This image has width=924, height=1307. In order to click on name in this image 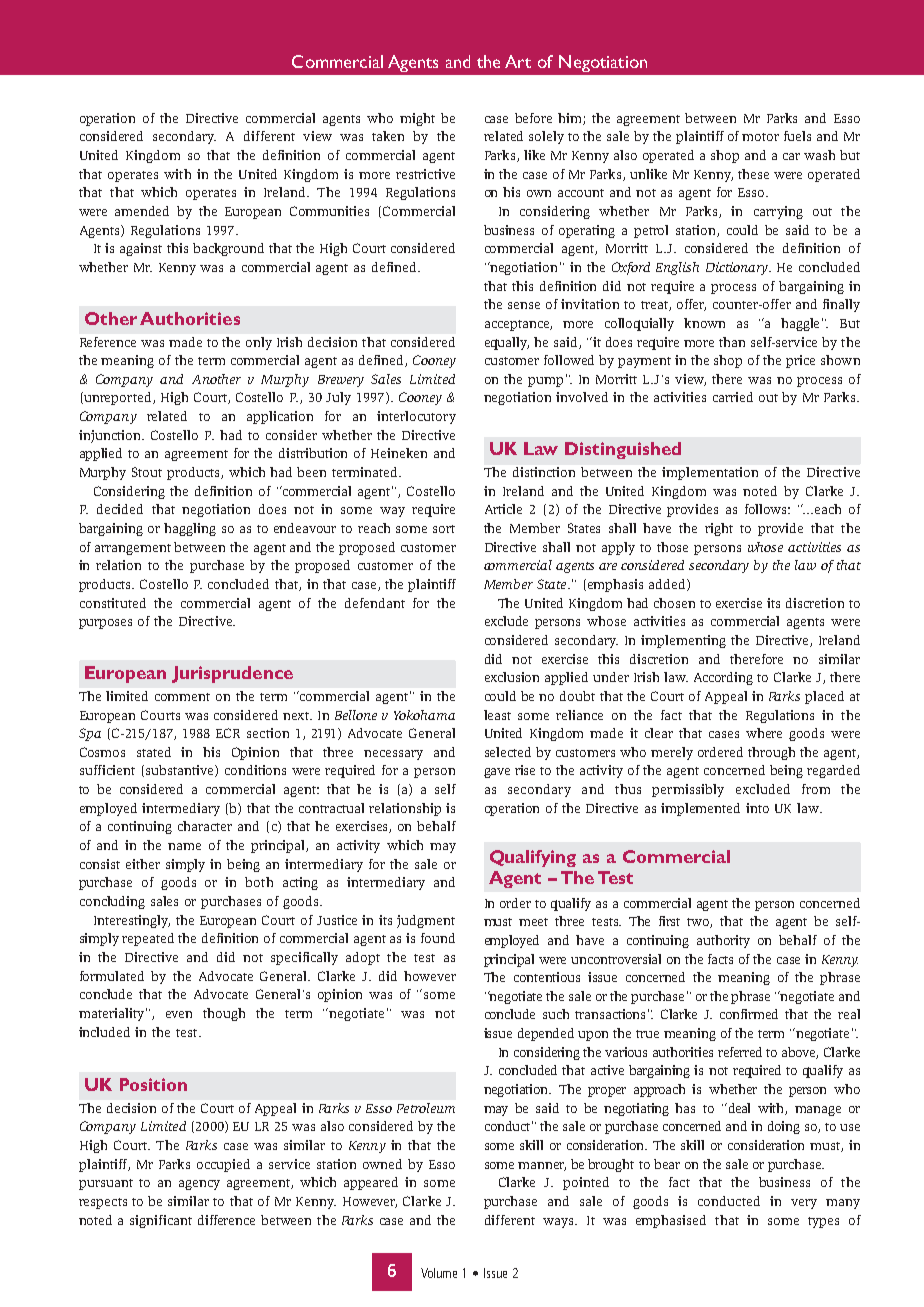, I will do `click(184, 846)`.
